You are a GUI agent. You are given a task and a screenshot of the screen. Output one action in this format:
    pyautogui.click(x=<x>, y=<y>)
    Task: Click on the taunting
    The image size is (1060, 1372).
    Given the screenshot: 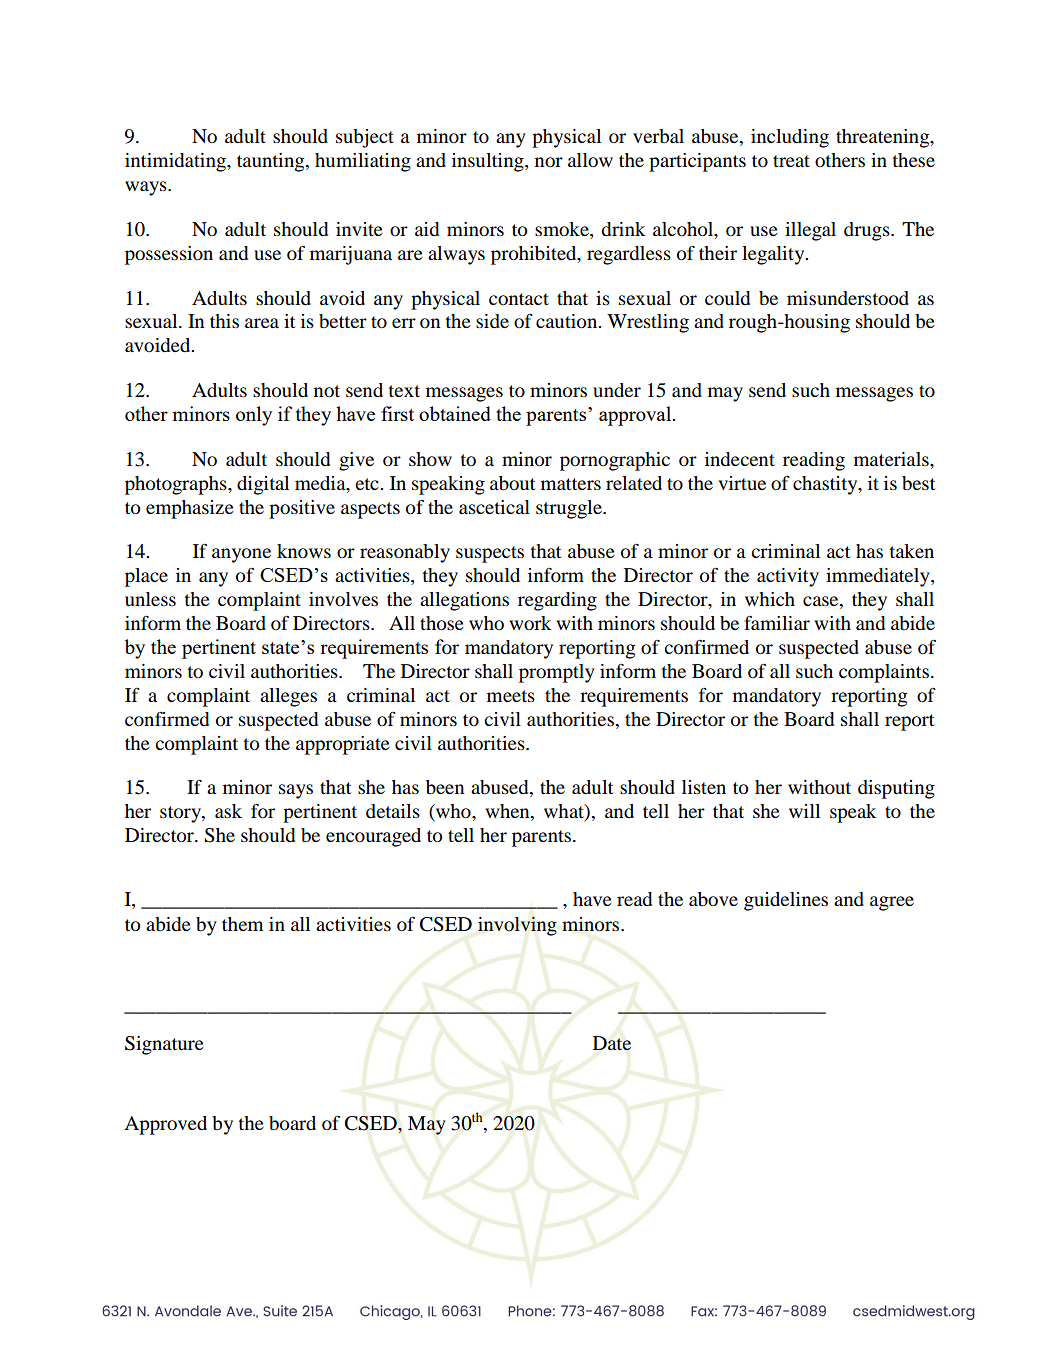 What is the action you would take?
    pyautogui.click(x=272, y=162)
